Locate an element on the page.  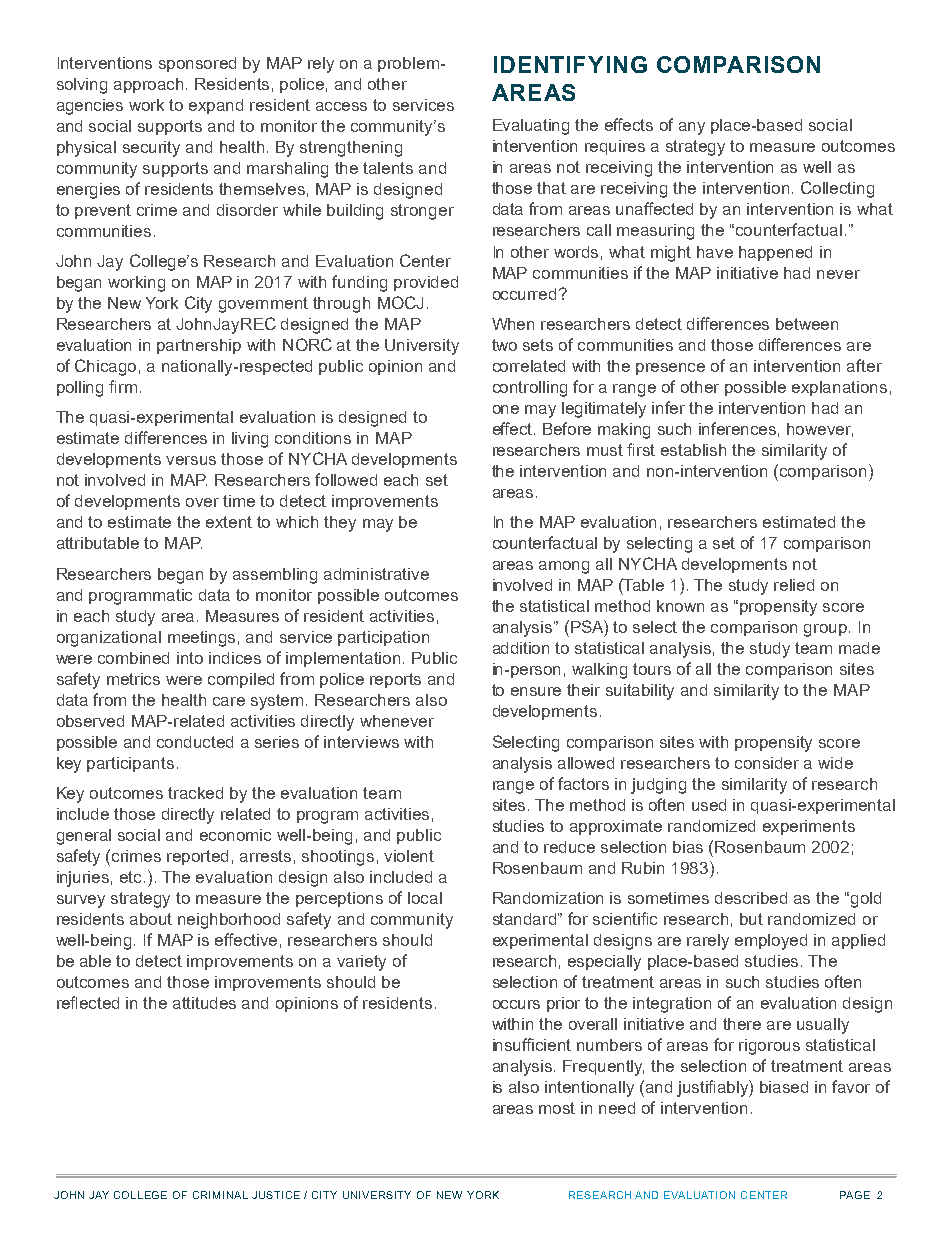
meetings is located at coordinates (201, 639).
